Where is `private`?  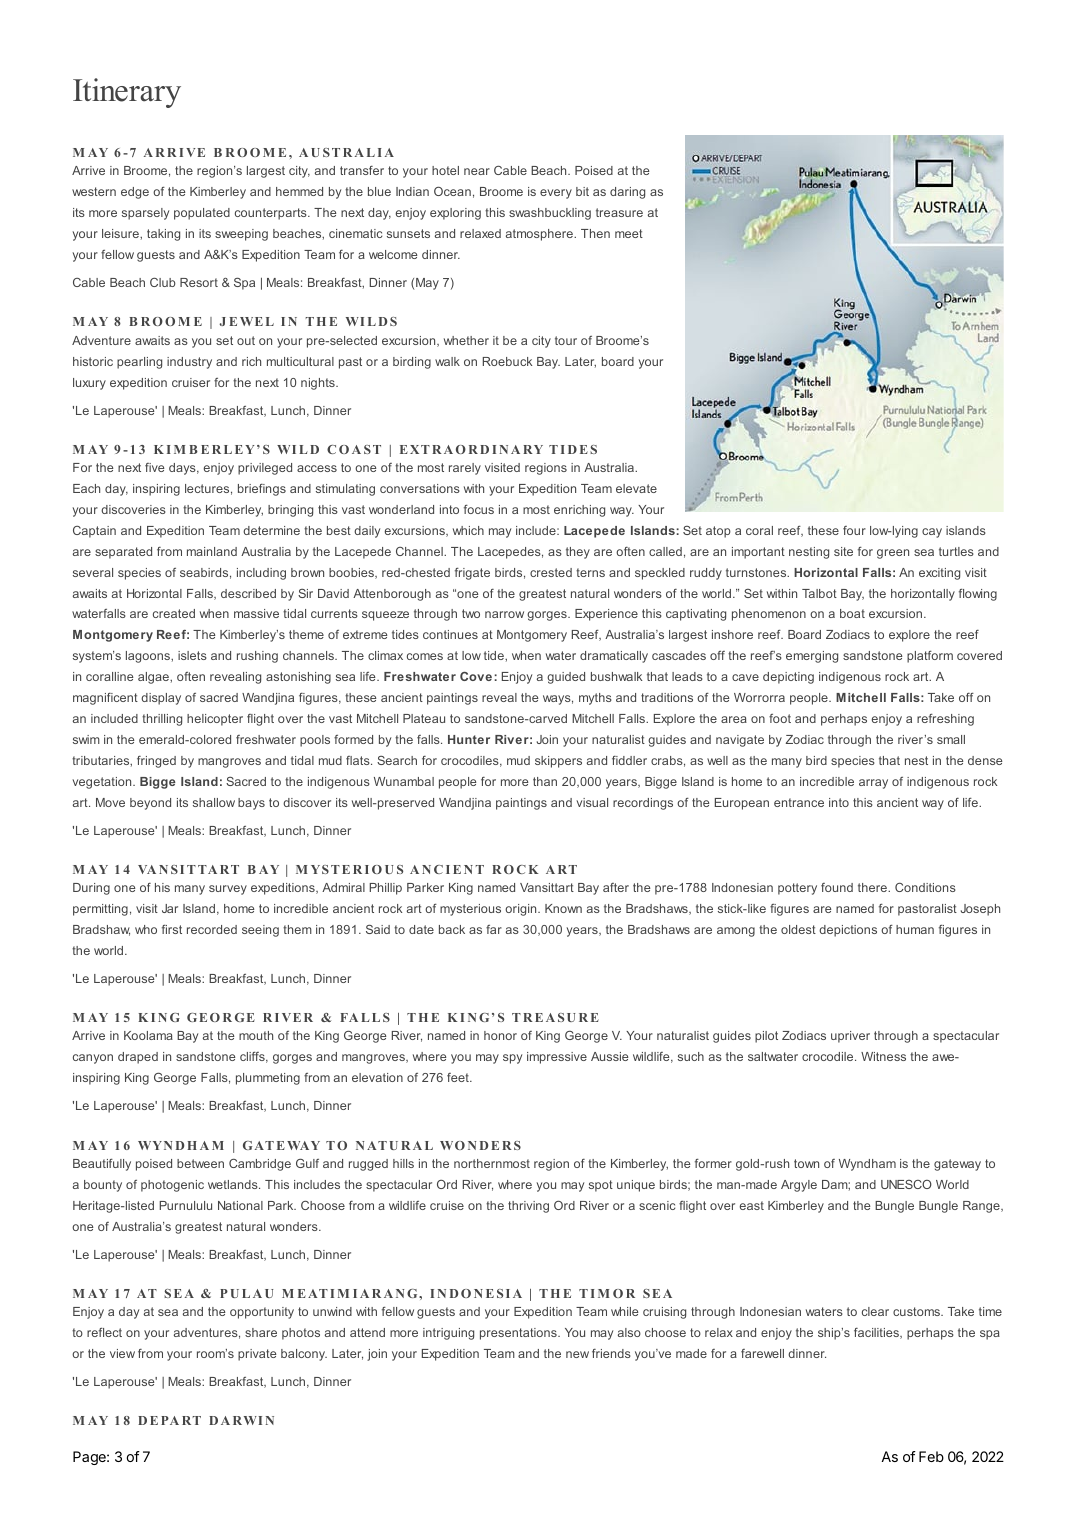
private is located at coordinates (257, 1355).
